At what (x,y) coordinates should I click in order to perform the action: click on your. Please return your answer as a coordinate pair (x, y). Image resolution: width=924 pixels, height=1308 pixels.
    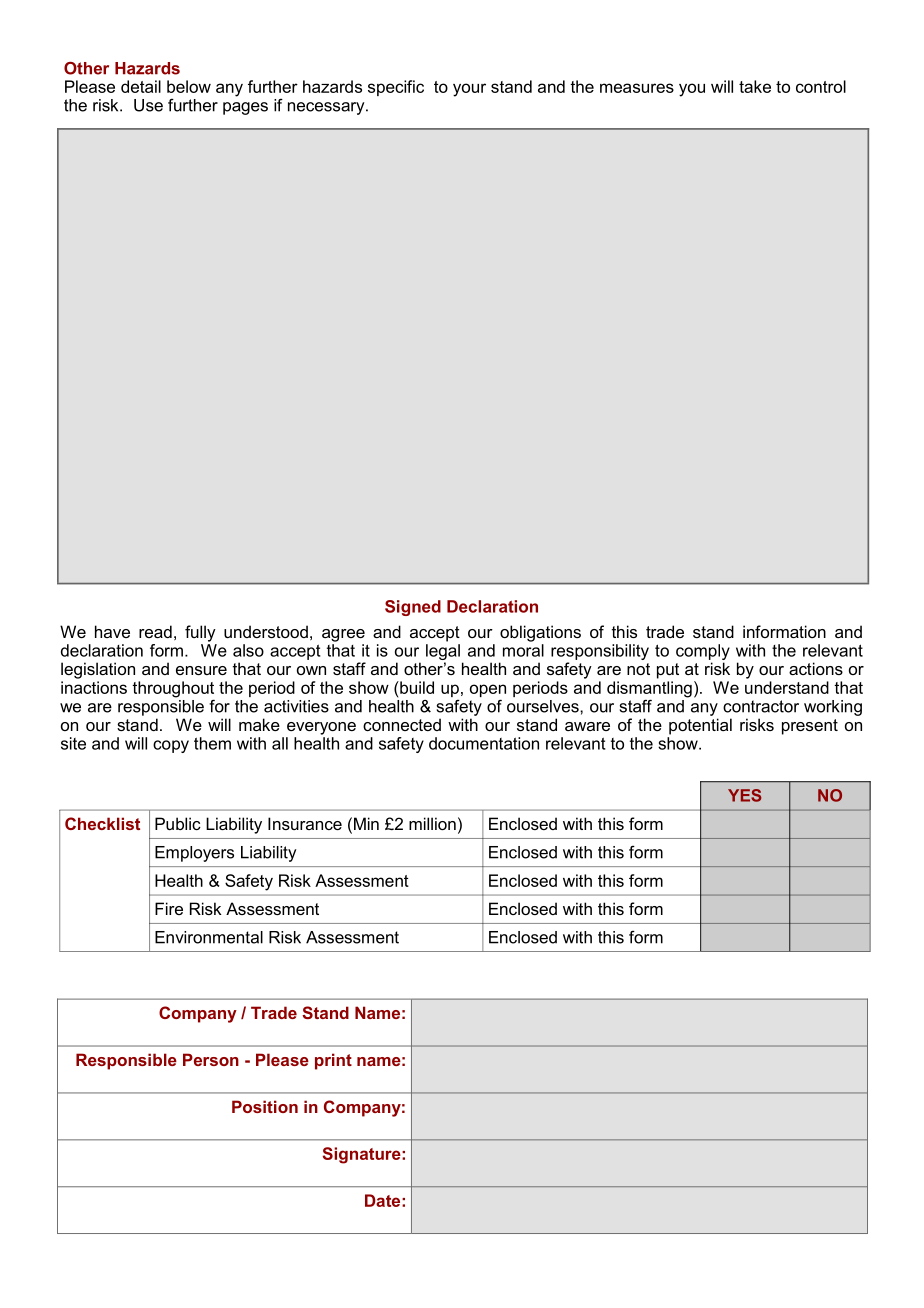
    Looking at the image, I should click on (469, 90).
